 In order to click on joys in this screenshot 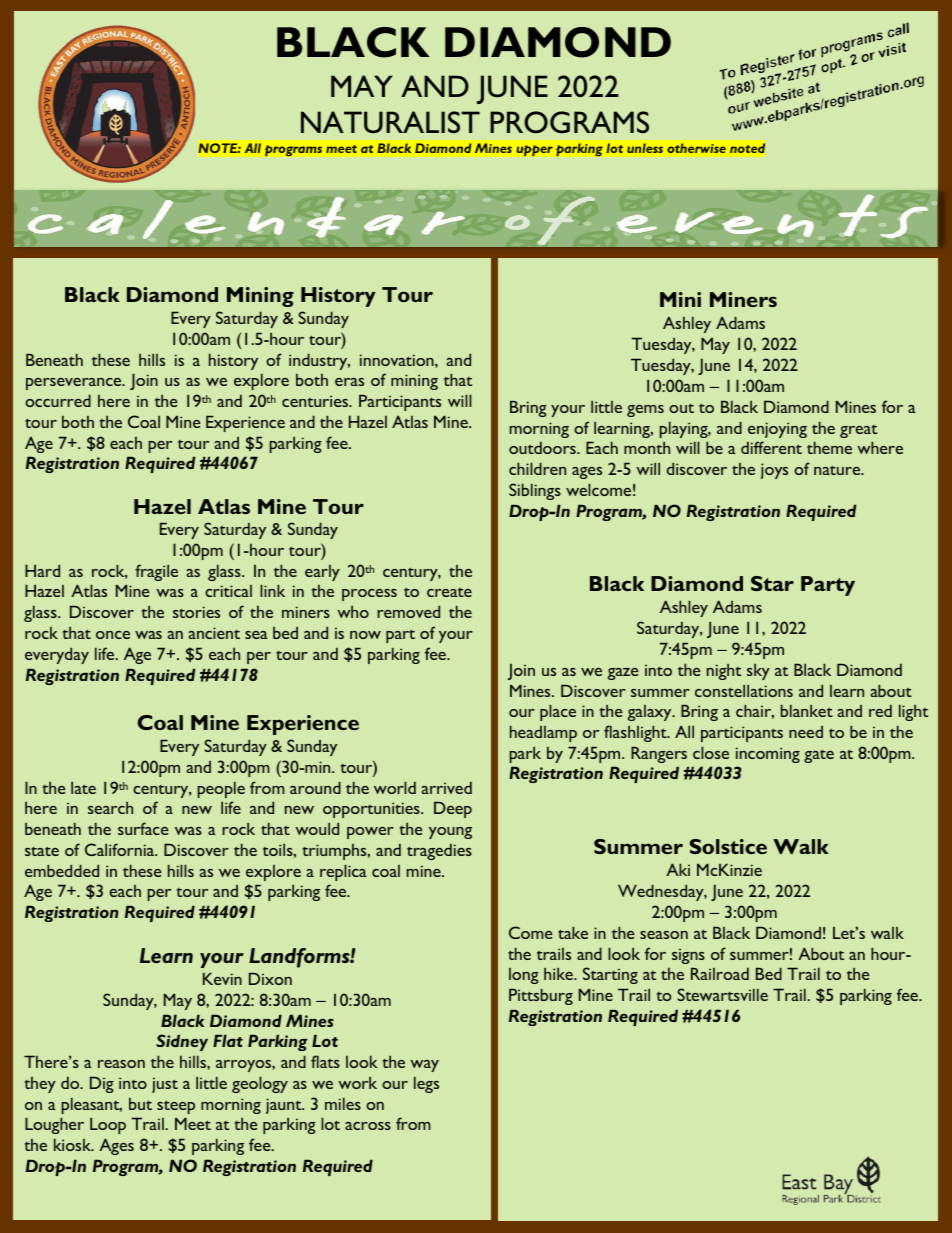, I will do `click(774, 471)`.
